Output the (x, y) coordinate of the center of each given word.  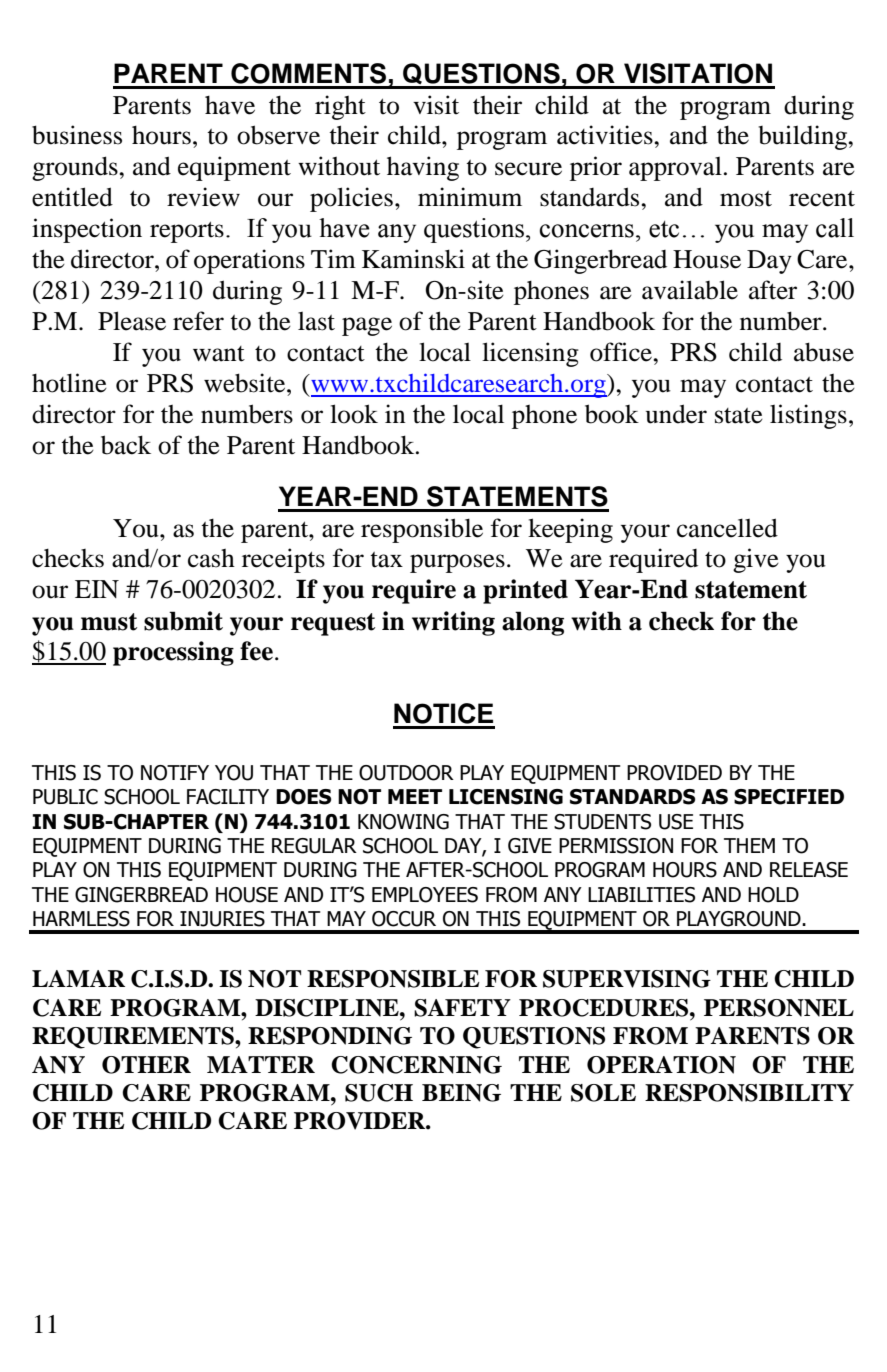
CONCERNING (416, 1065)
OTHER (146, 1065)
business (77, 135)
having (423, 168)
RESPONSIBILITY (749, 1093)
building (804, 137)
